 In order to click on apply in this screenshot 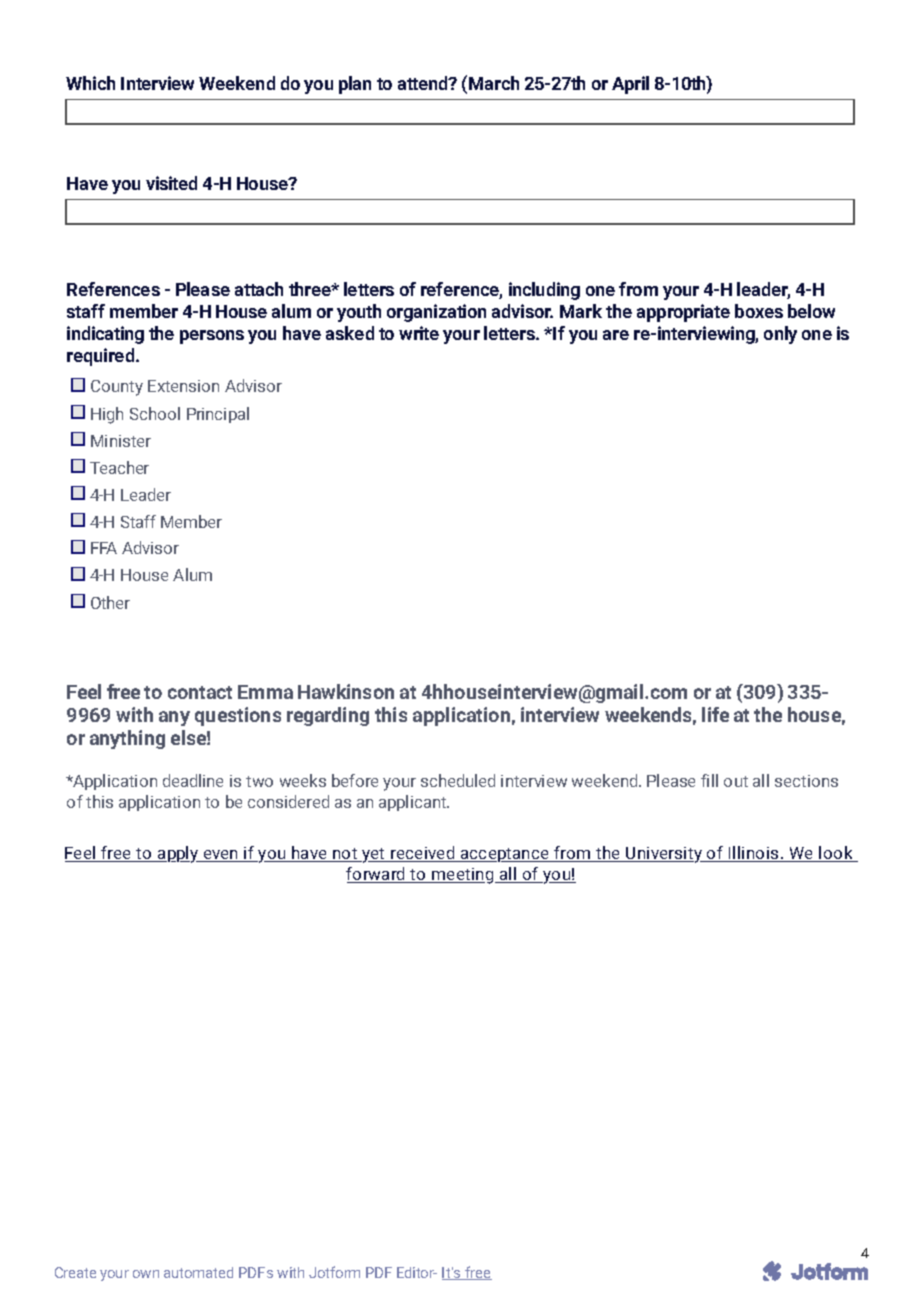, I will do `click(178, 854)`.
